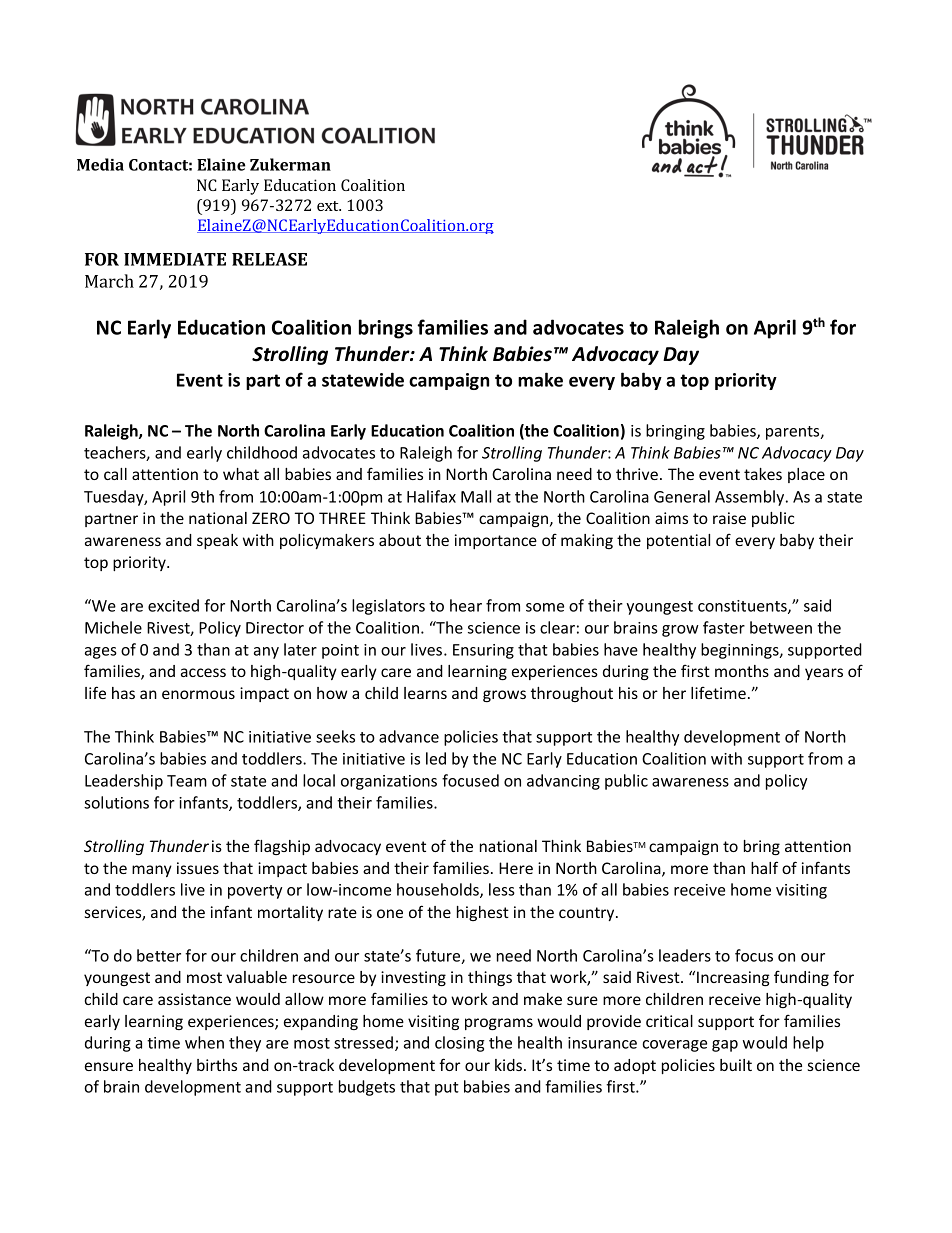 The image size is (952, 1233). I want to click on half, so click(764, 867).
